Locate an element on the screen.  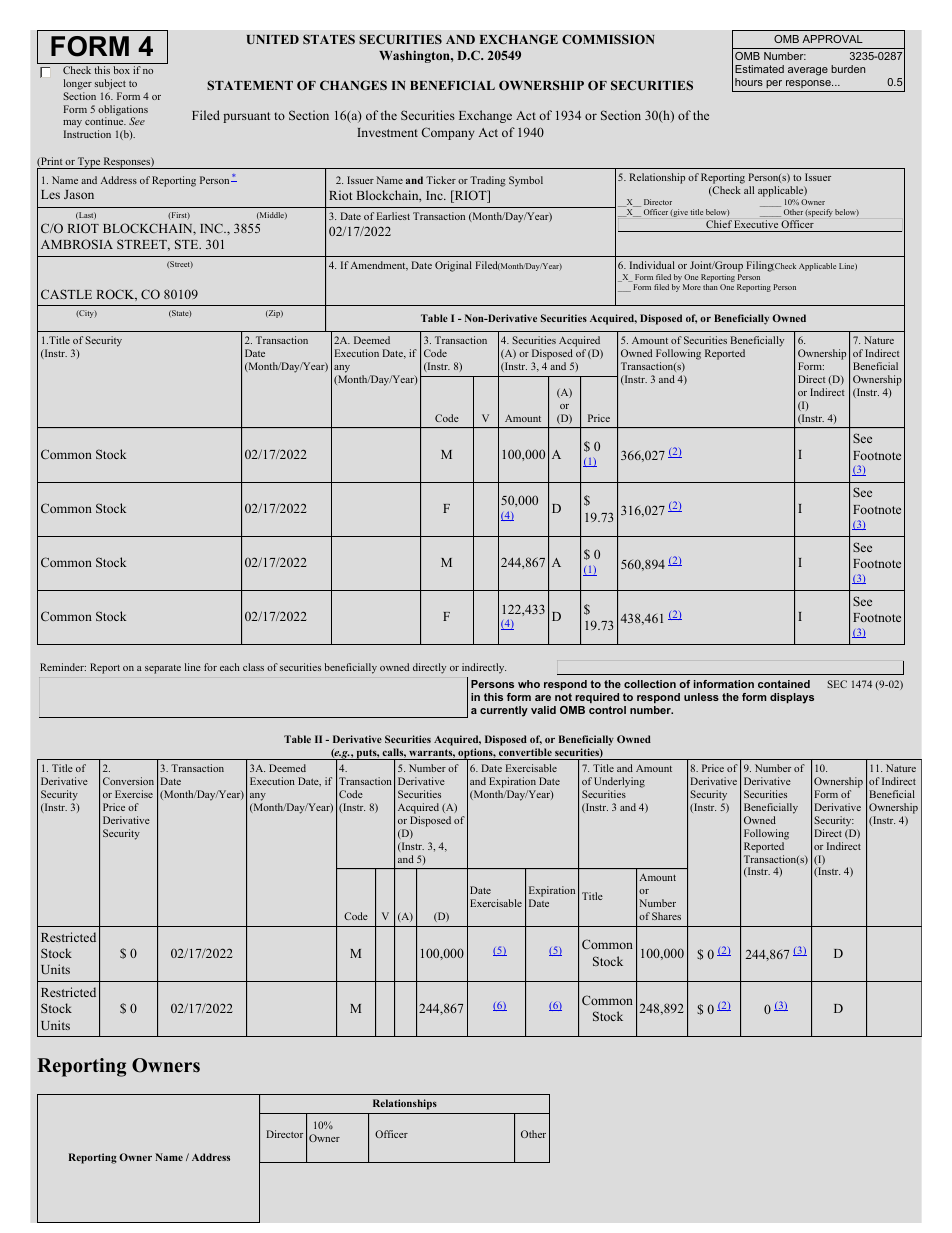
box is located at coordinates (121, 70).
